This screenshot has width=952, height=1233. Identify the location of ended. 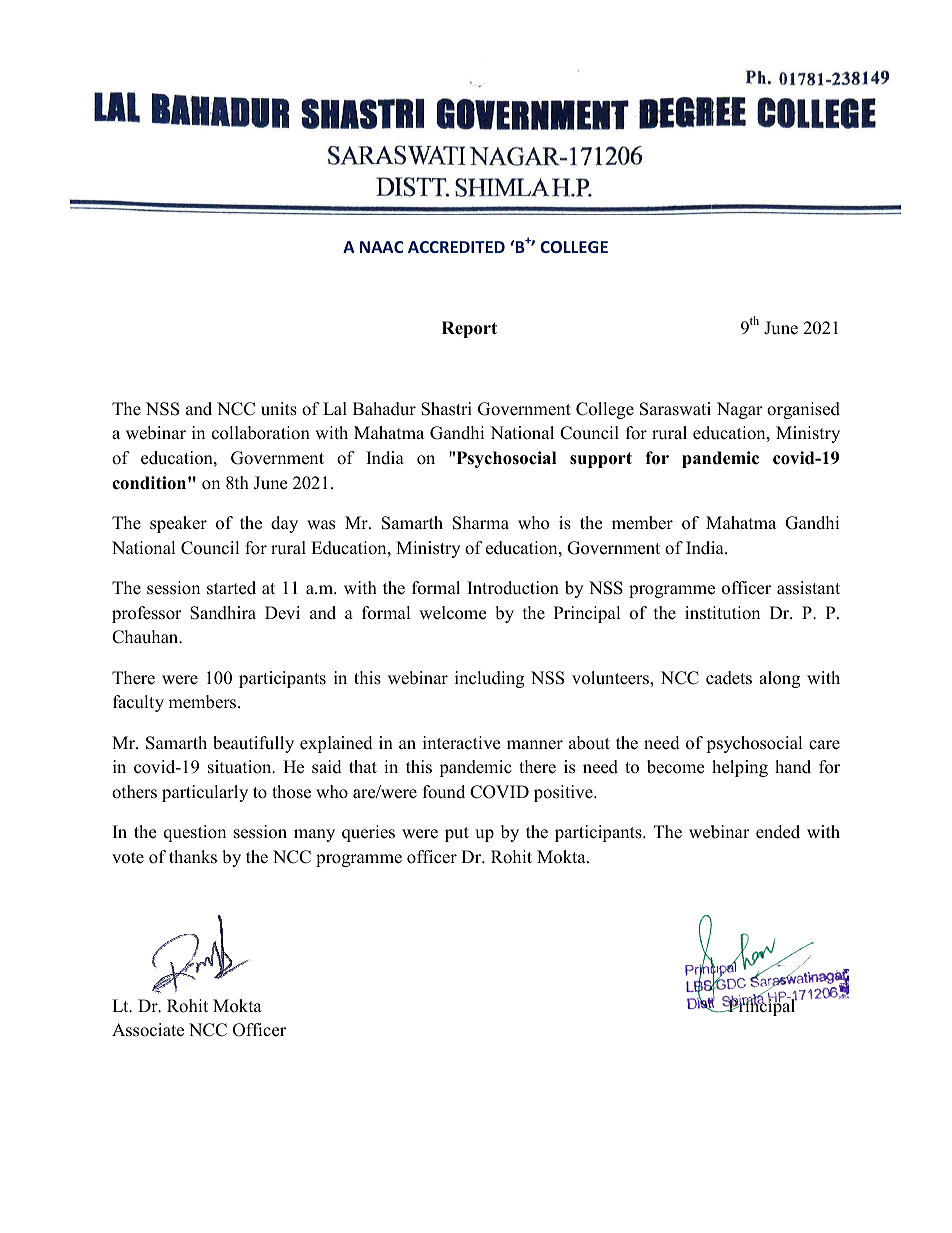
(778, 832).
